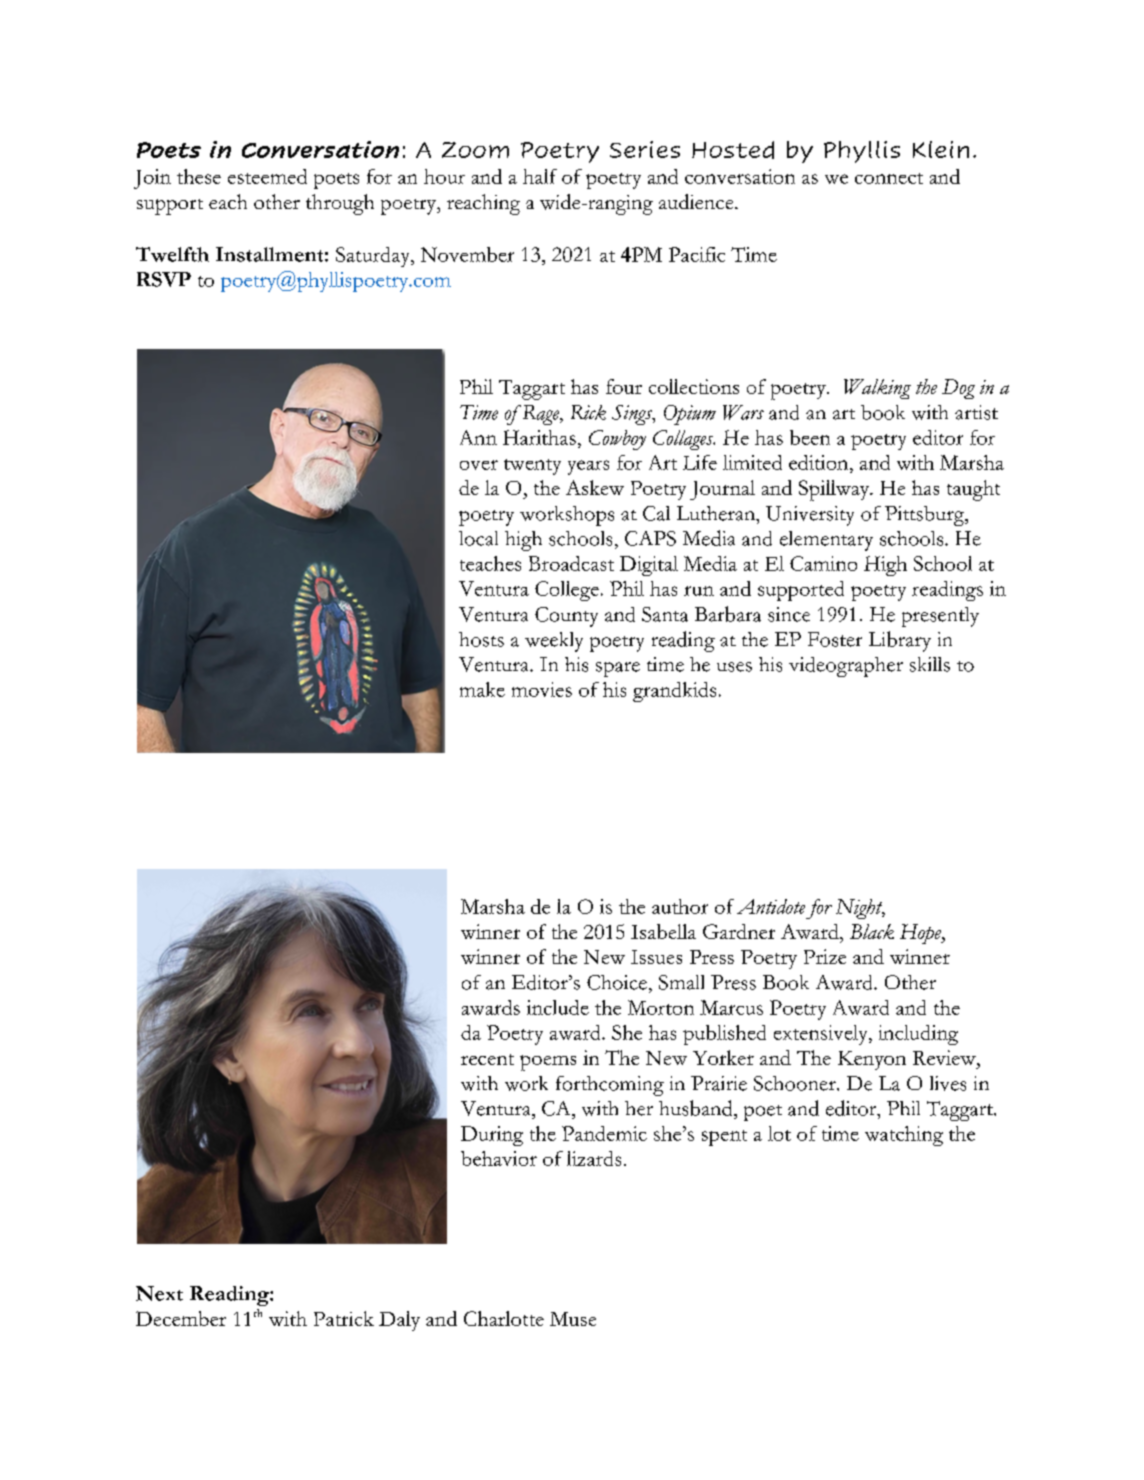  What do you see at coordinates (540, 176) in the screenshot?
I see `half` at bounding box center [540, 176].
